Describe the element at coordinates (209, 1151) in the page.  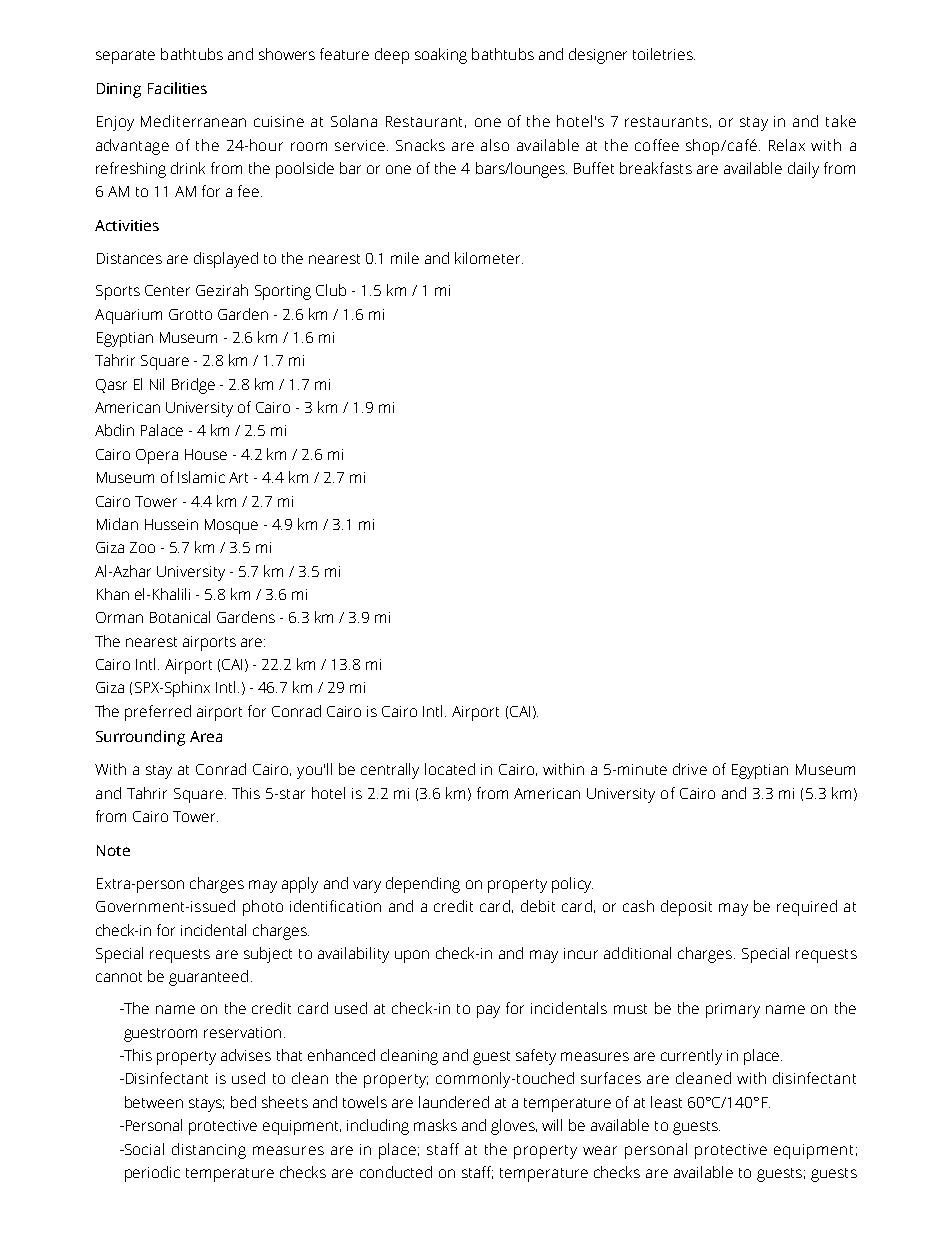
I see `distancing` at that location.
